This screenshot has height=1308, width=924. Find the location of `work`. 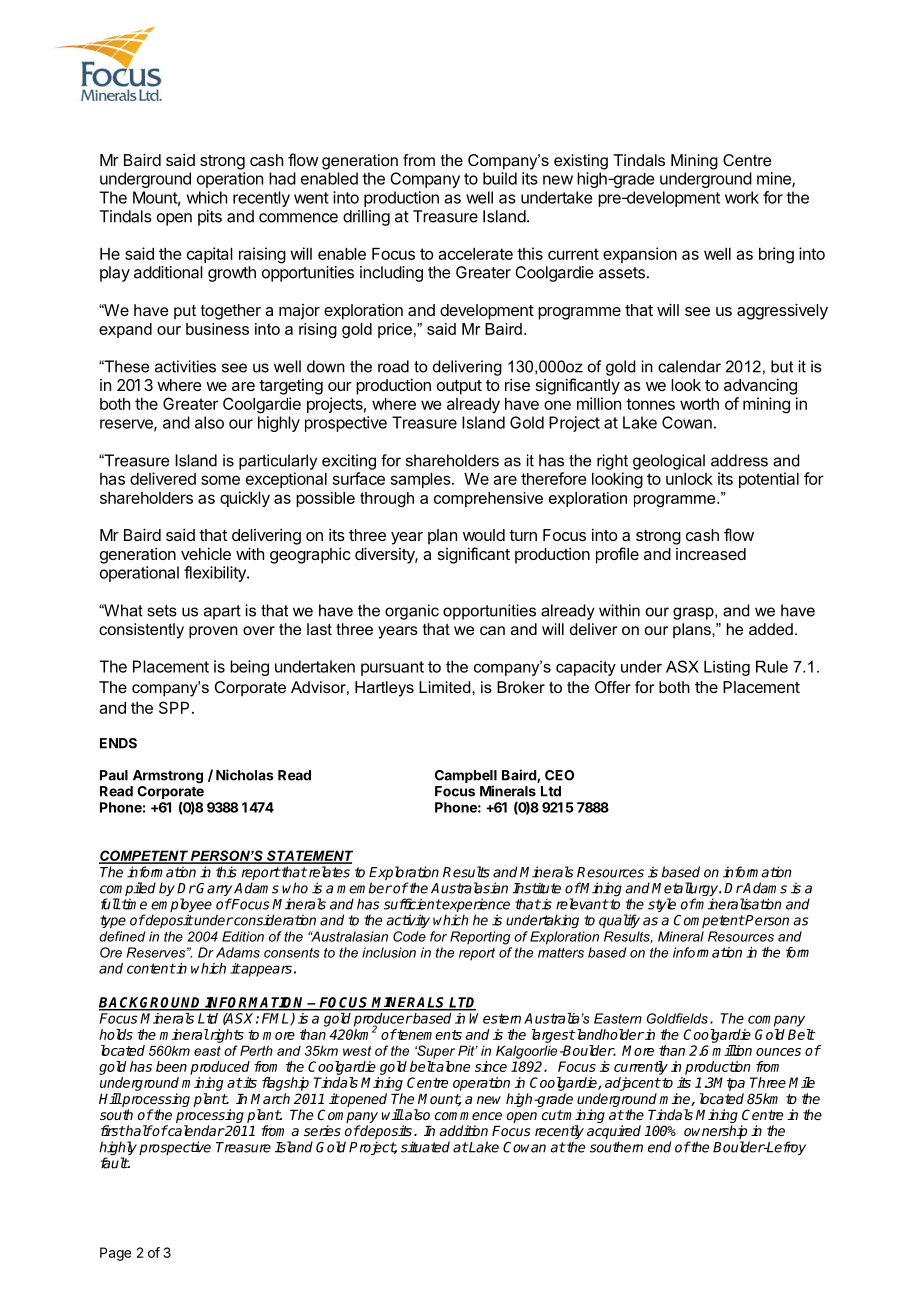

work is located at coordinates (742, 197).
